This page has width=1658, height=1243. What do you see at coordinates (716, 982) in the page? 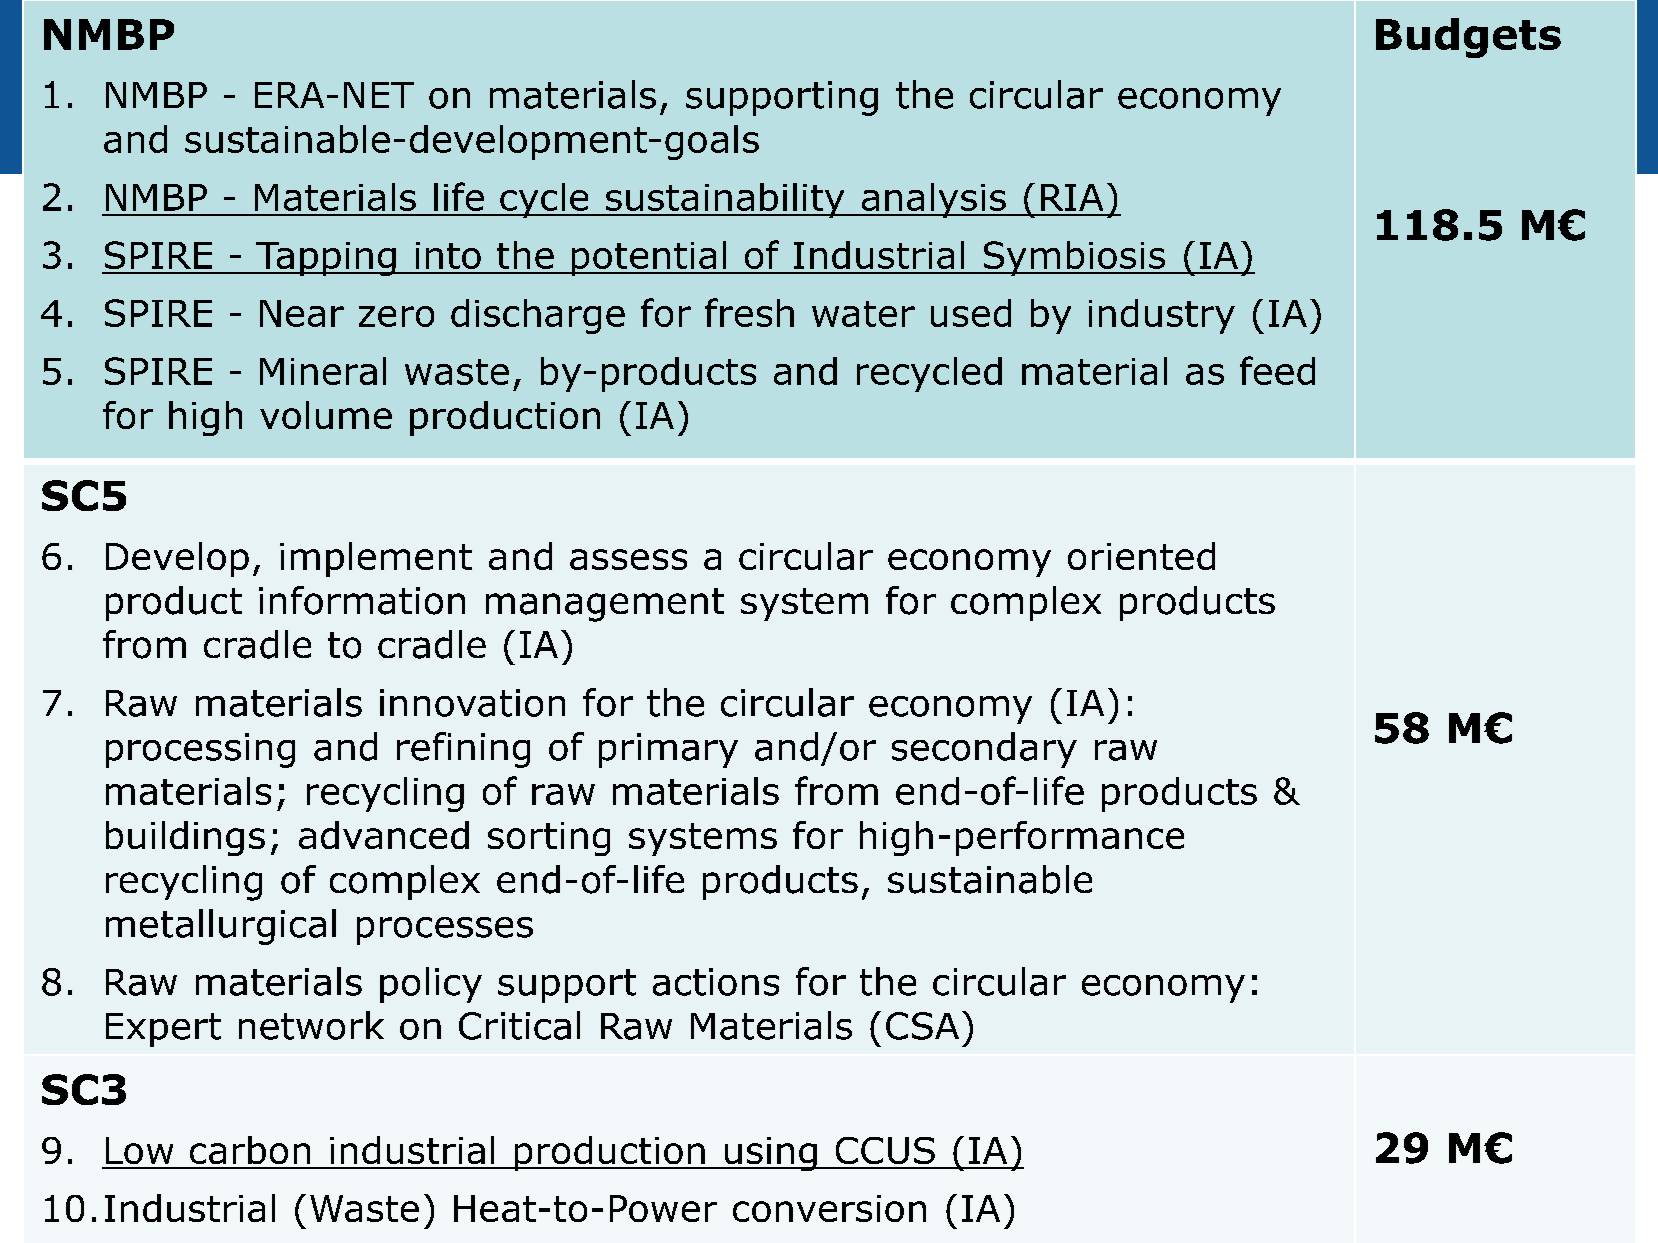
I see `actions` at bounding box center [716, 982].
